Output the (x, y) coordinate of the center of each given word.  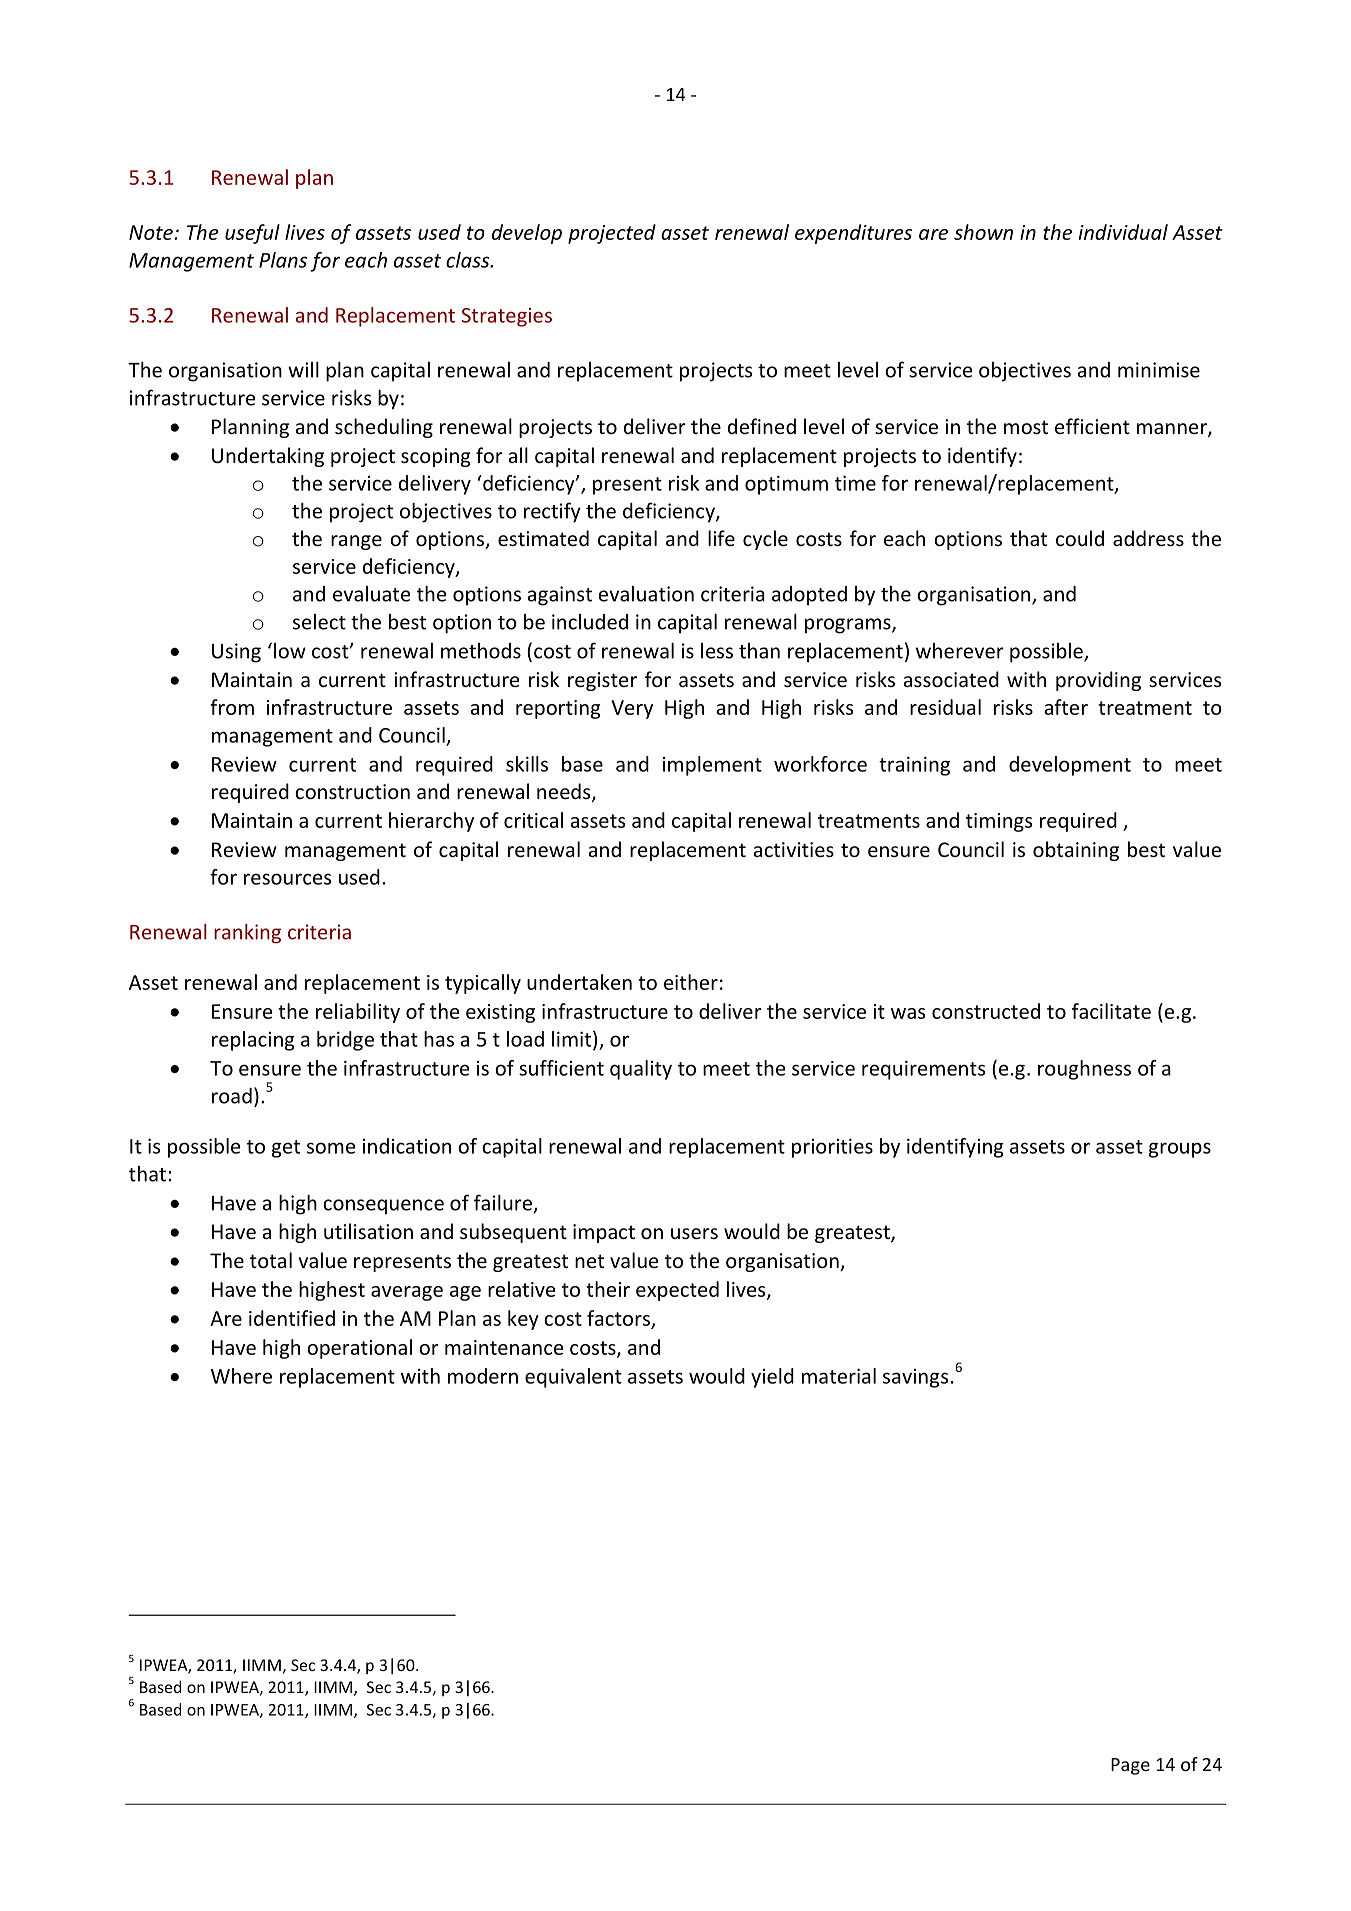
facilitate (1111, 1011)
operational (359, 1349)
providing (1098, 681)
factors (618, 1318)
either (691, 982)
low (290, 651)
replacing (253, 1041)
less (717, 651)
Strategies (507, 317)
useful (252, 234)
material (839, 1376)
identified (292, 1318)
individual (1123, 232)
